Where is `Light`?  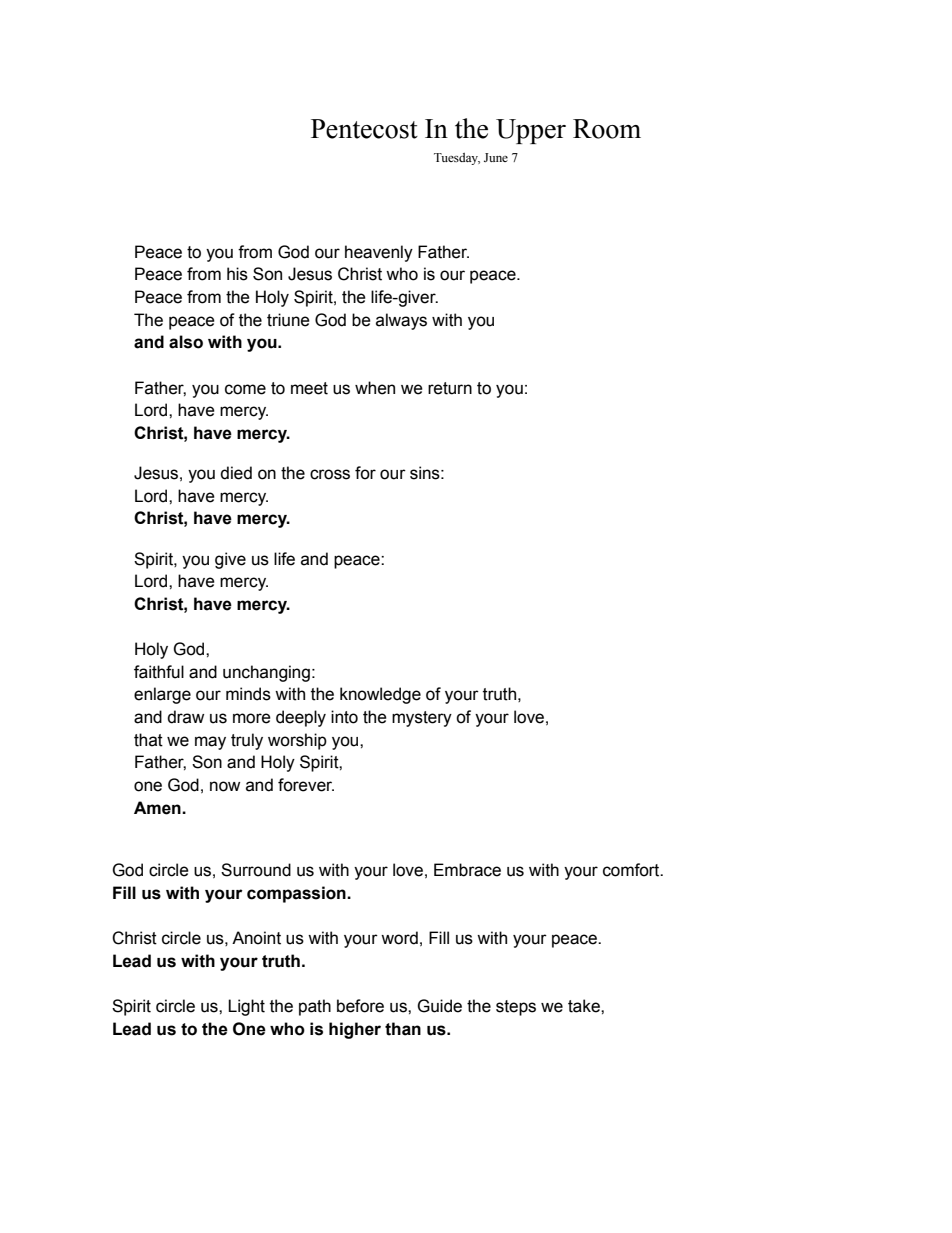 Light is located at coordinates (246, 1007).
